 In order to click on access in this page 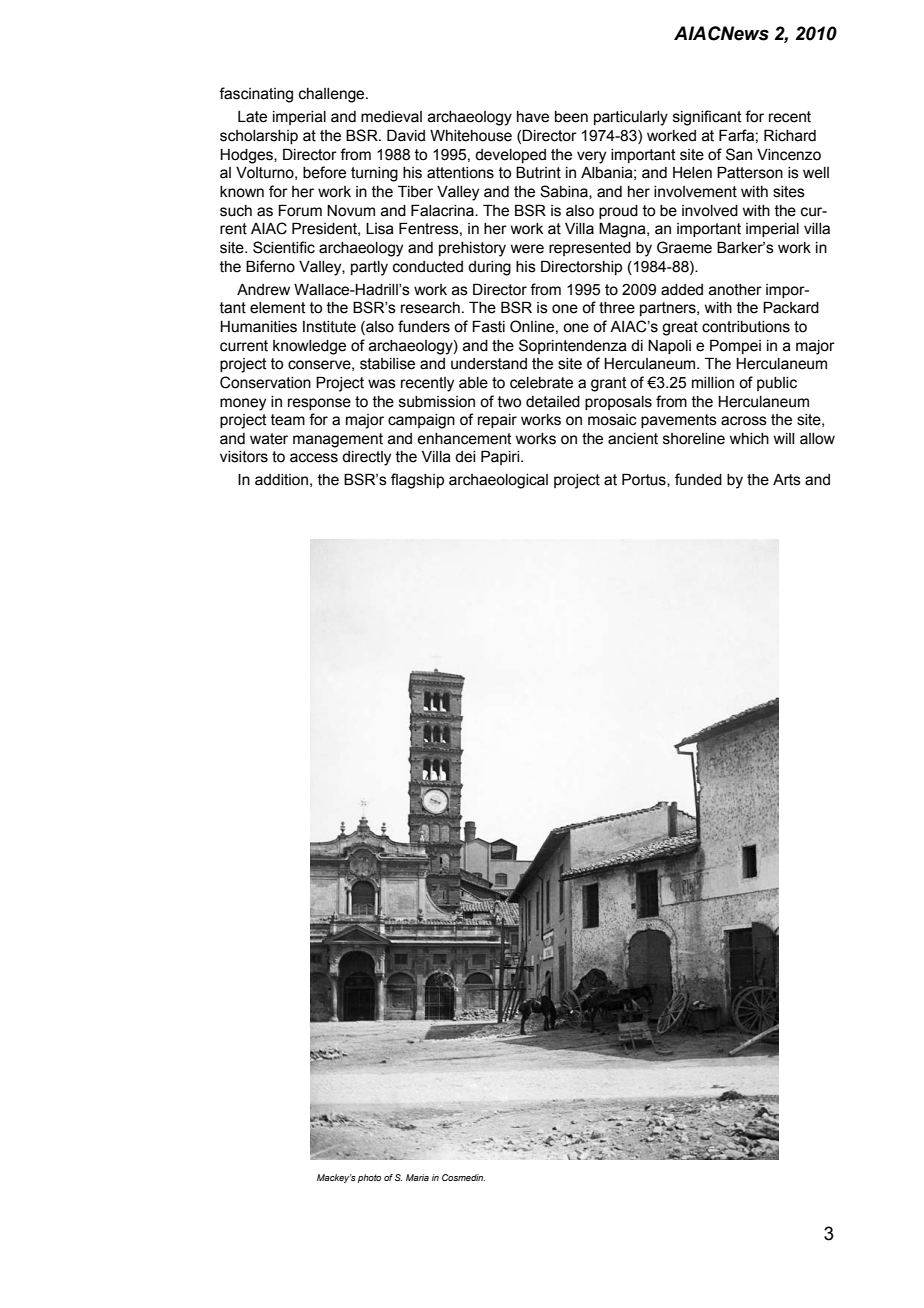, I will do `click(314, 458)`.
